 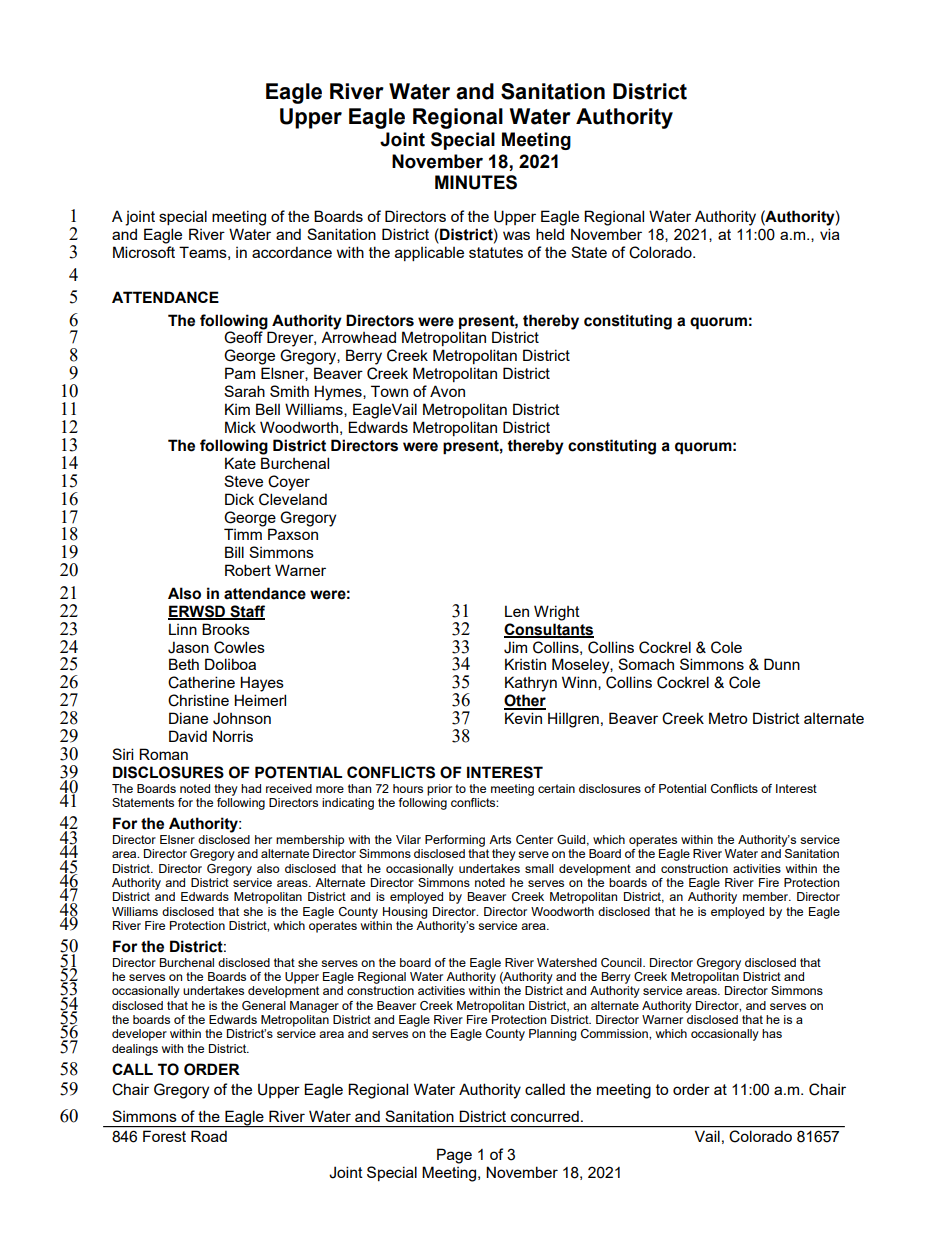 What do you see at coordinates (251, 788) in the document?
I see `had` at bounding box center [251, 788].
